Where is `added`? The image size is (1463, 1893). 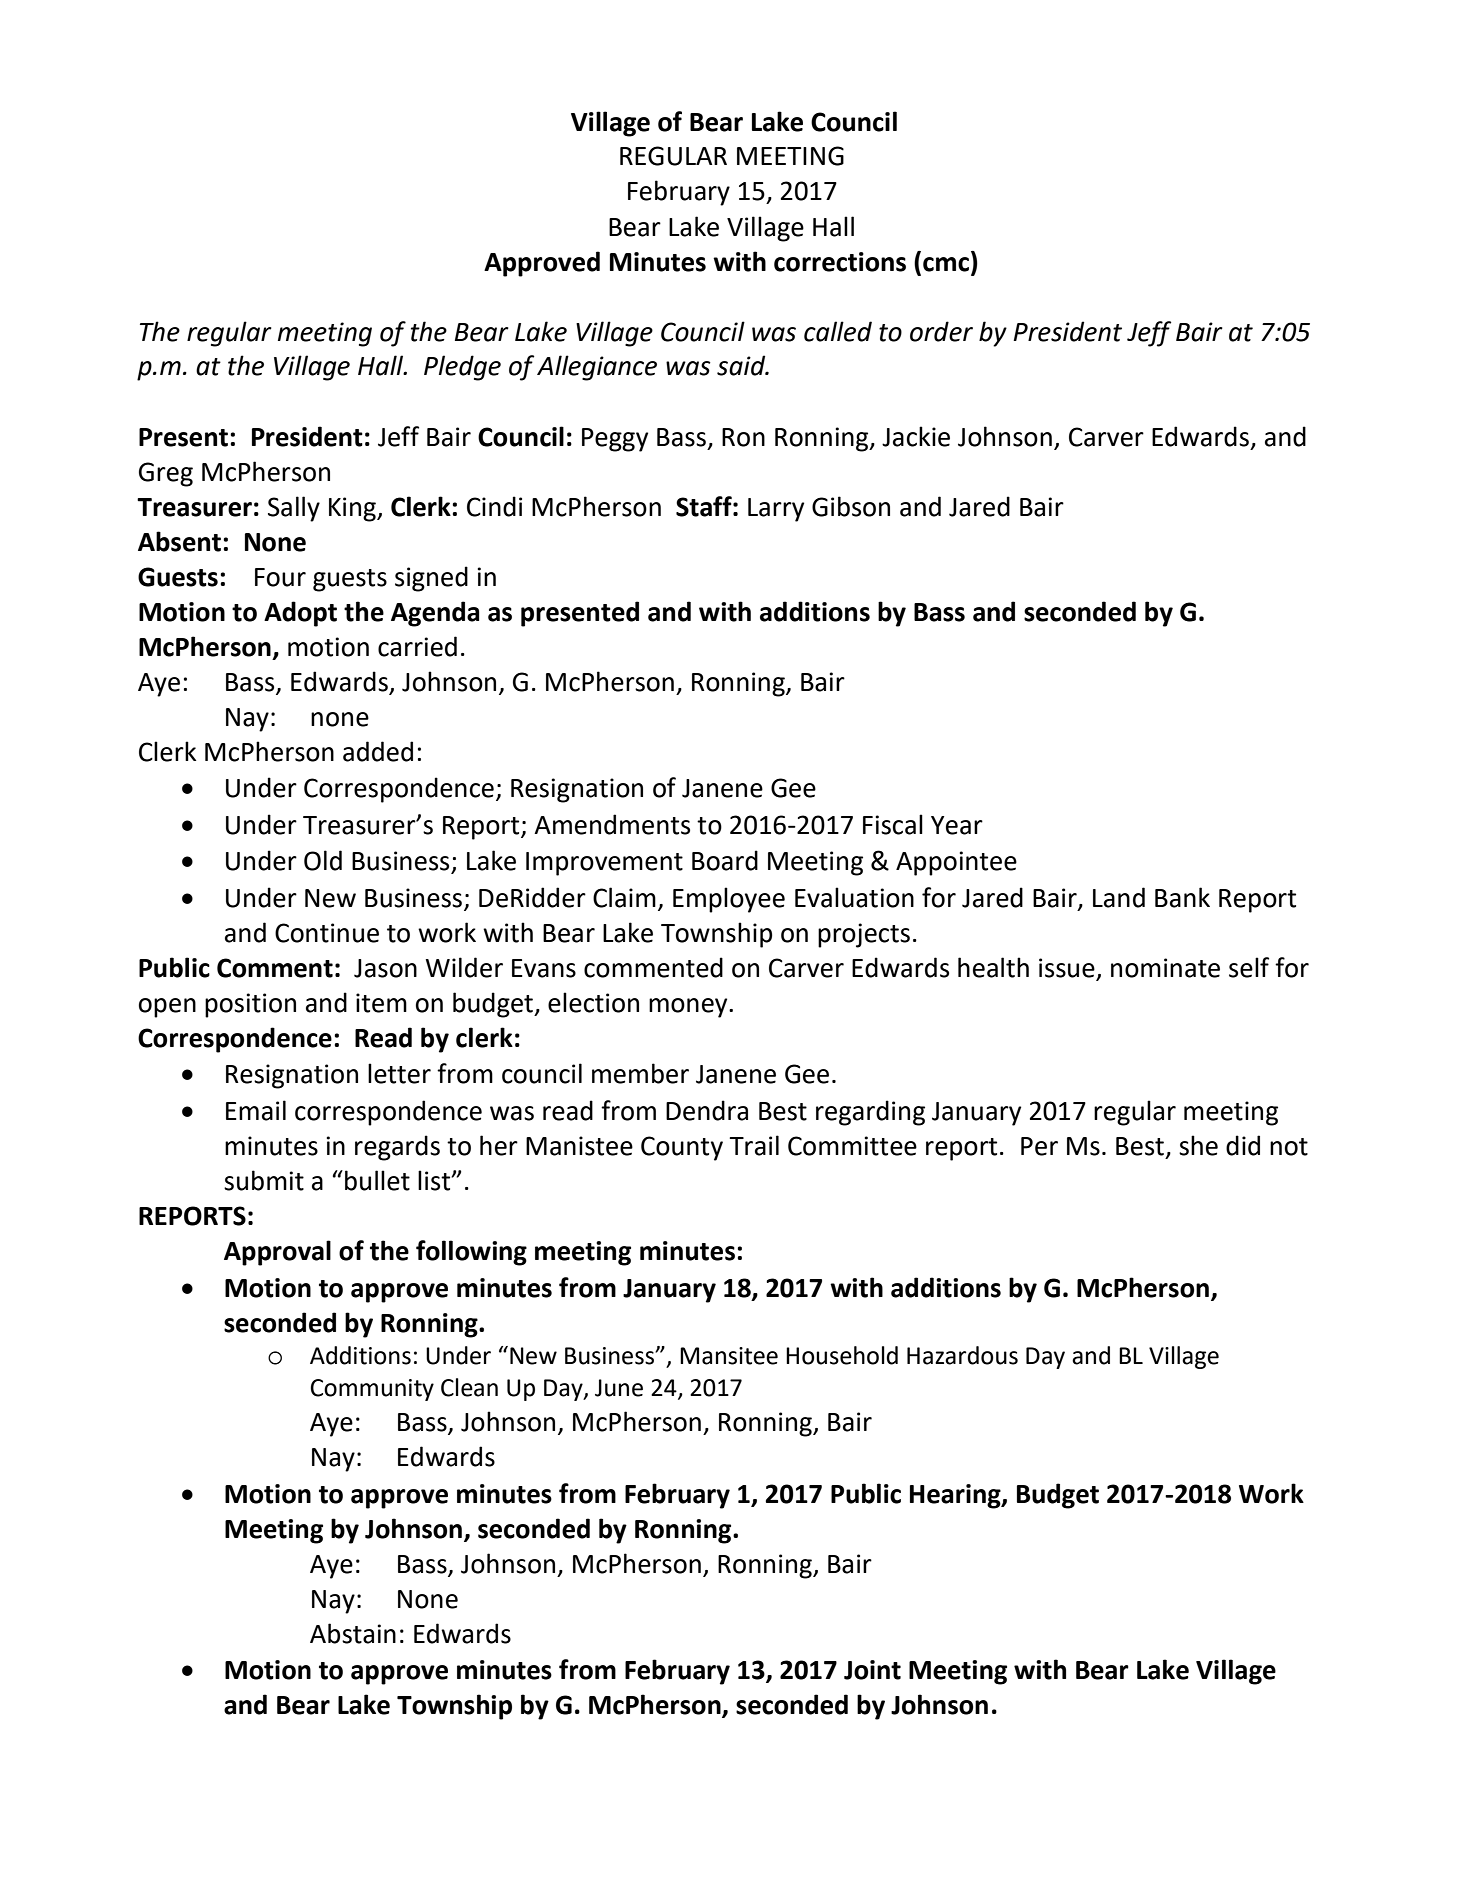
added is located at coordinates (378, 751).
